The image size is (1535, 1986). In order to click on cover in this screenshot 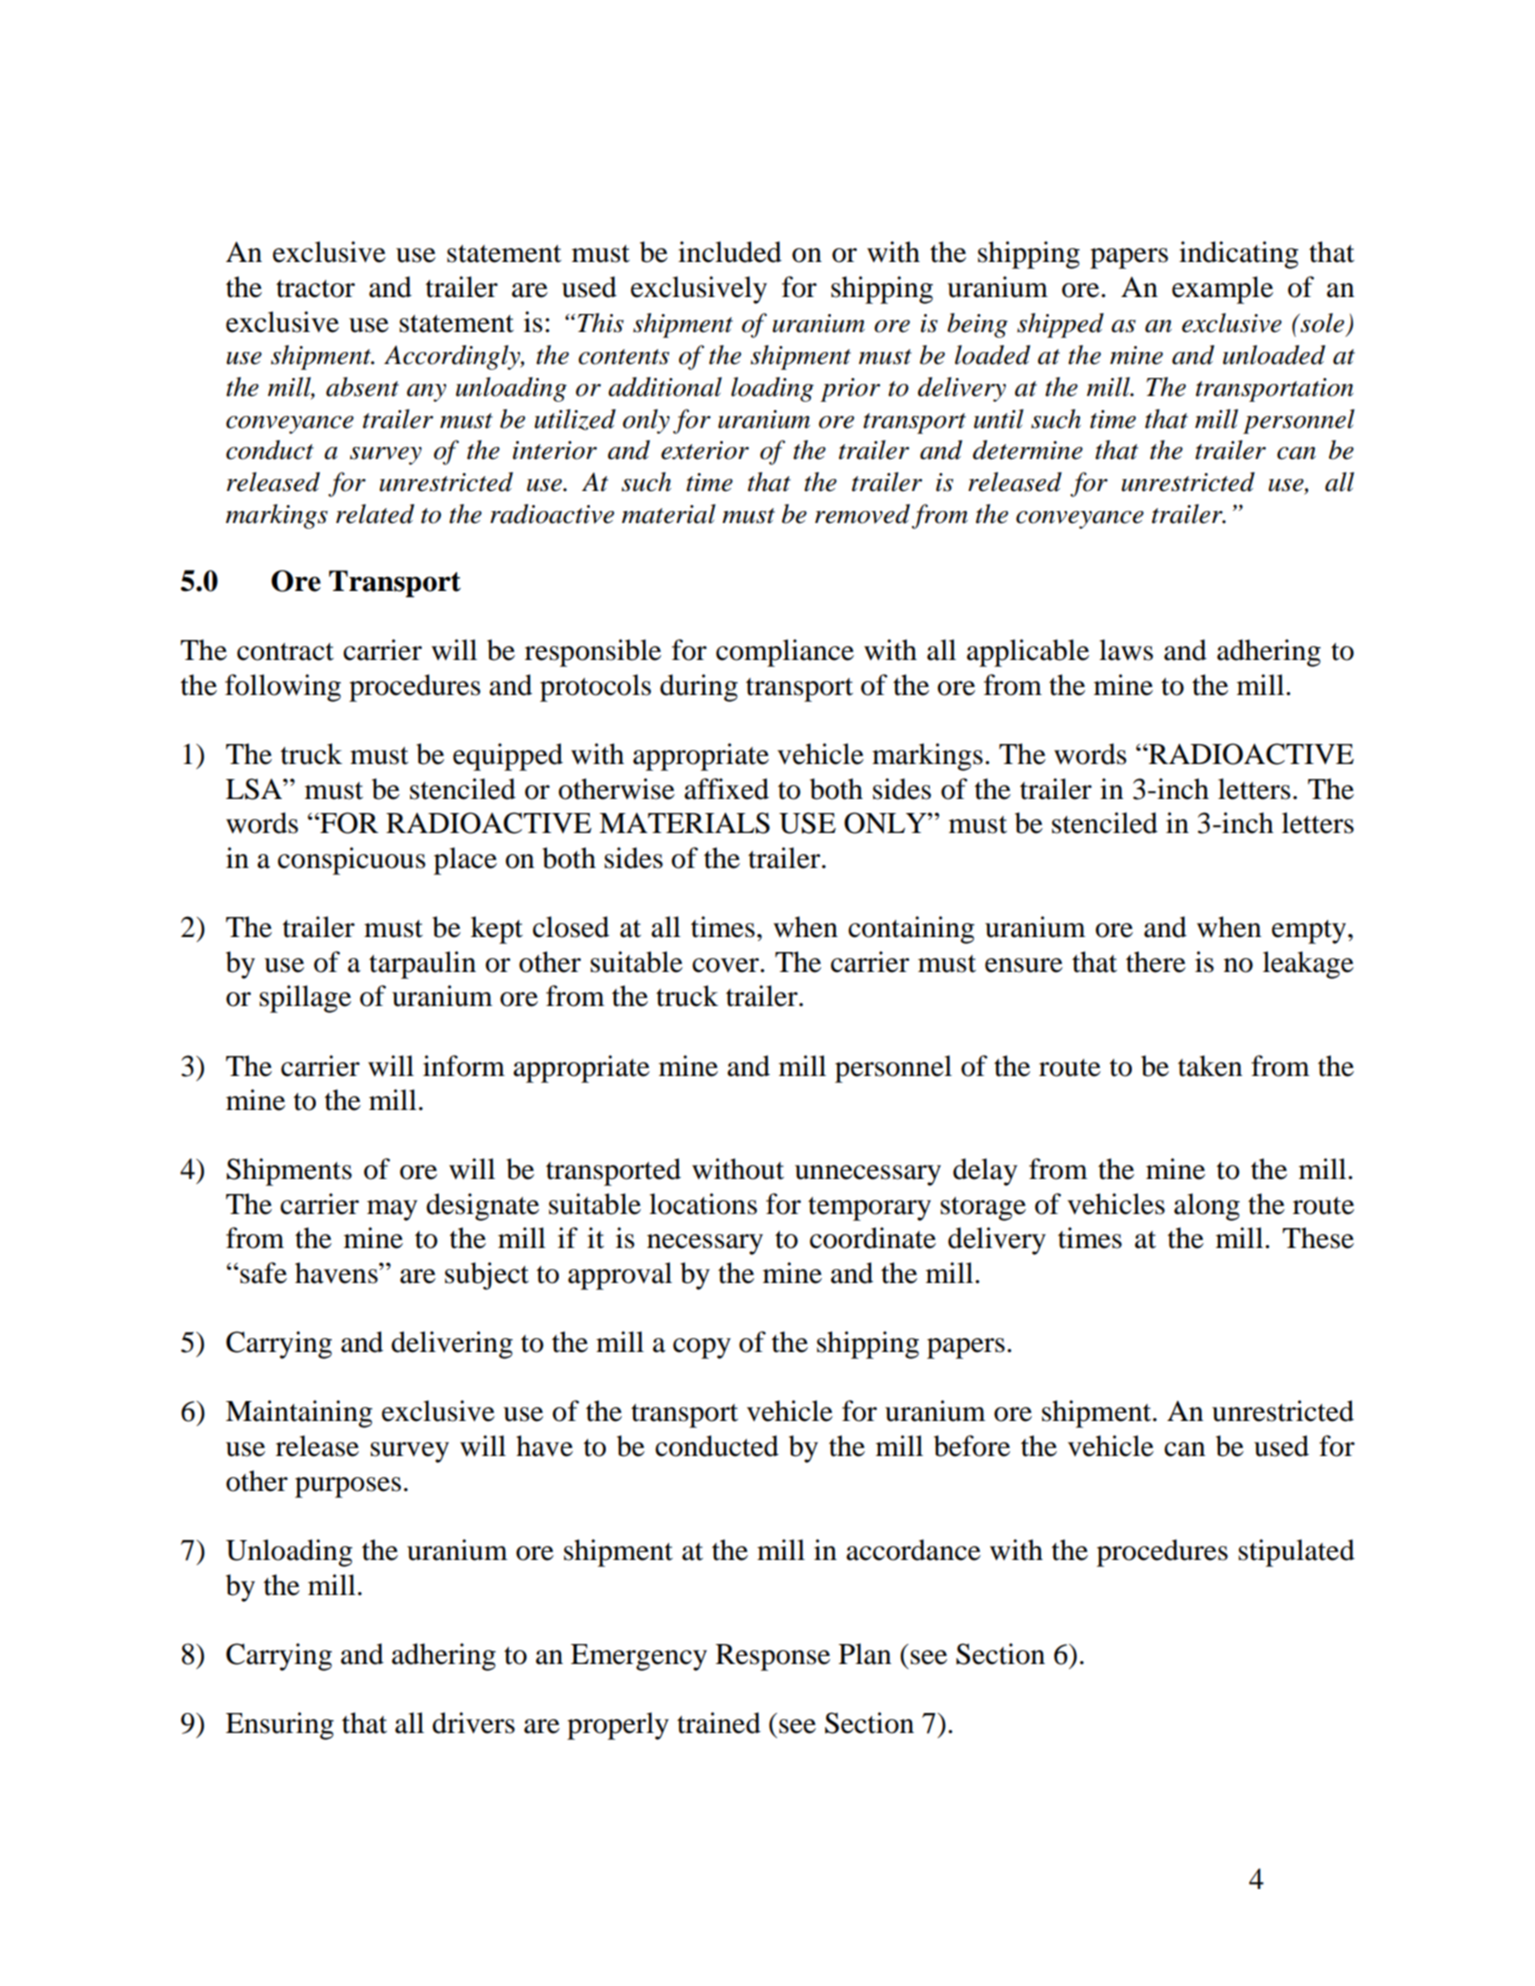, I will do `click(726, 965)`.
